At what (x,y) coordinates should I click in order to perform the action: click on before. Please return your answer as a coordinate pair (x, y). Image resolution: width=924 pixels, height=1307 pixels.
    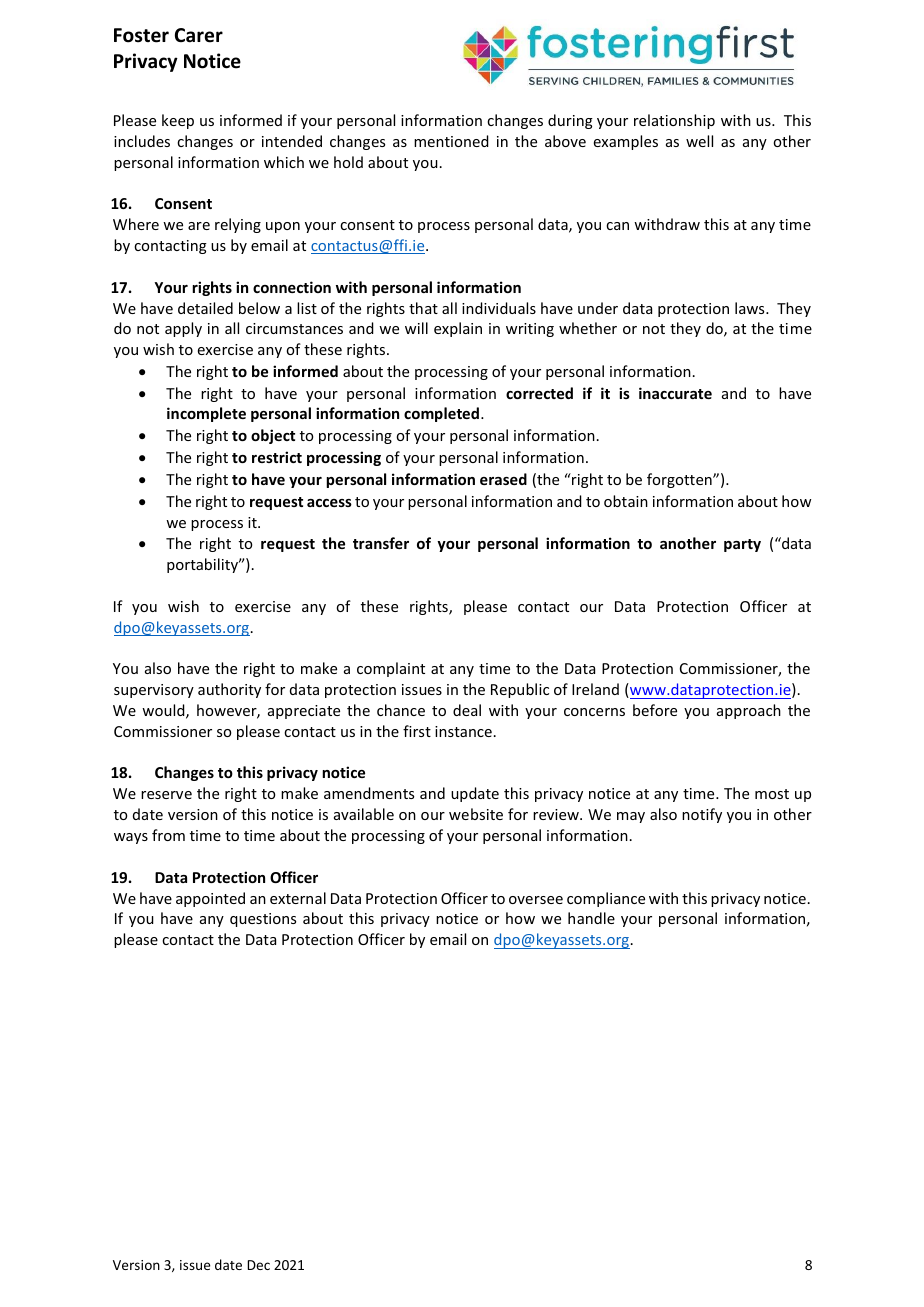
    Looking at the image, I should click on (655, 710).
